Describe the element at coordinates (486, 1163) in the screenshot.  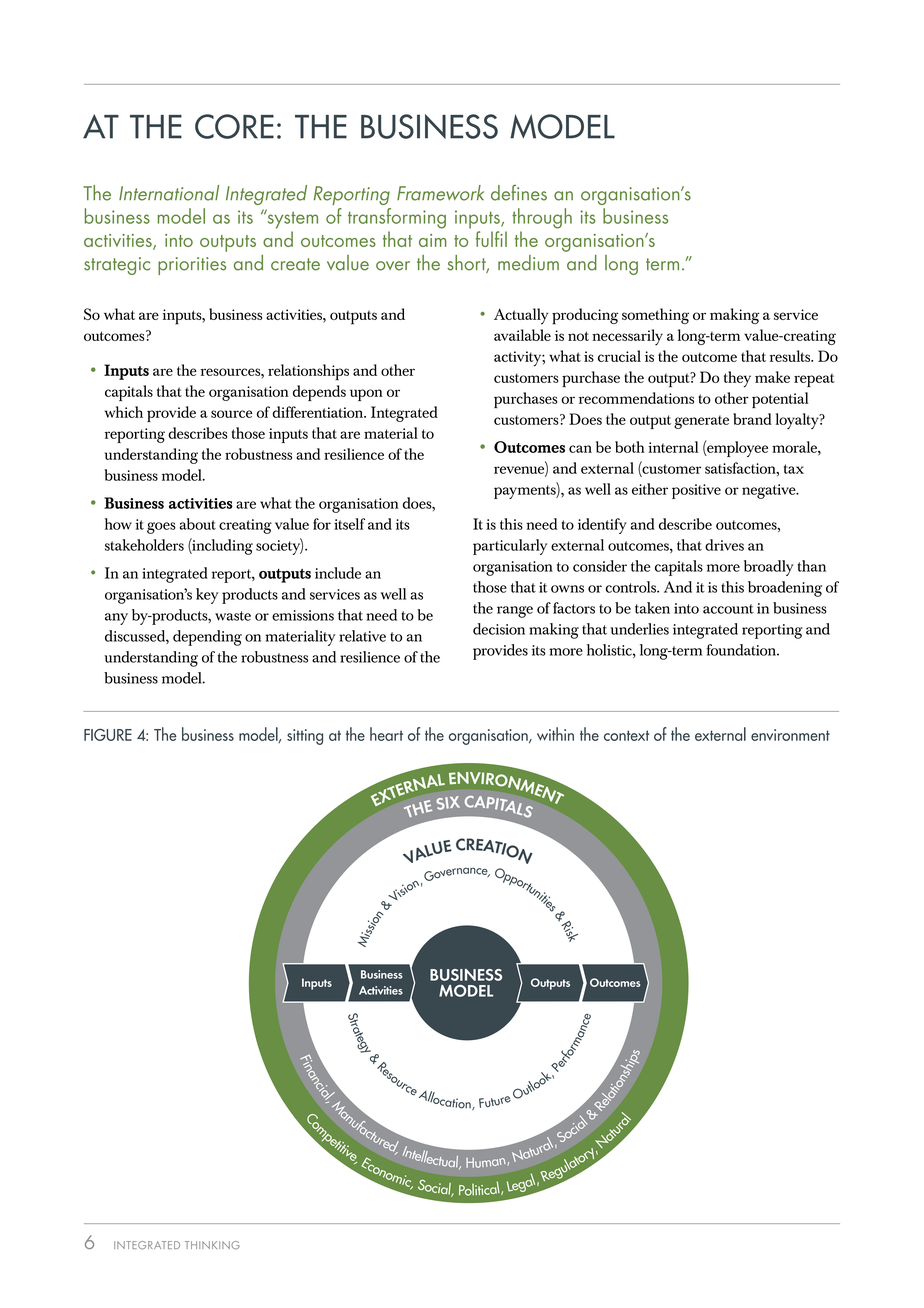
I see `Human` at that location.
